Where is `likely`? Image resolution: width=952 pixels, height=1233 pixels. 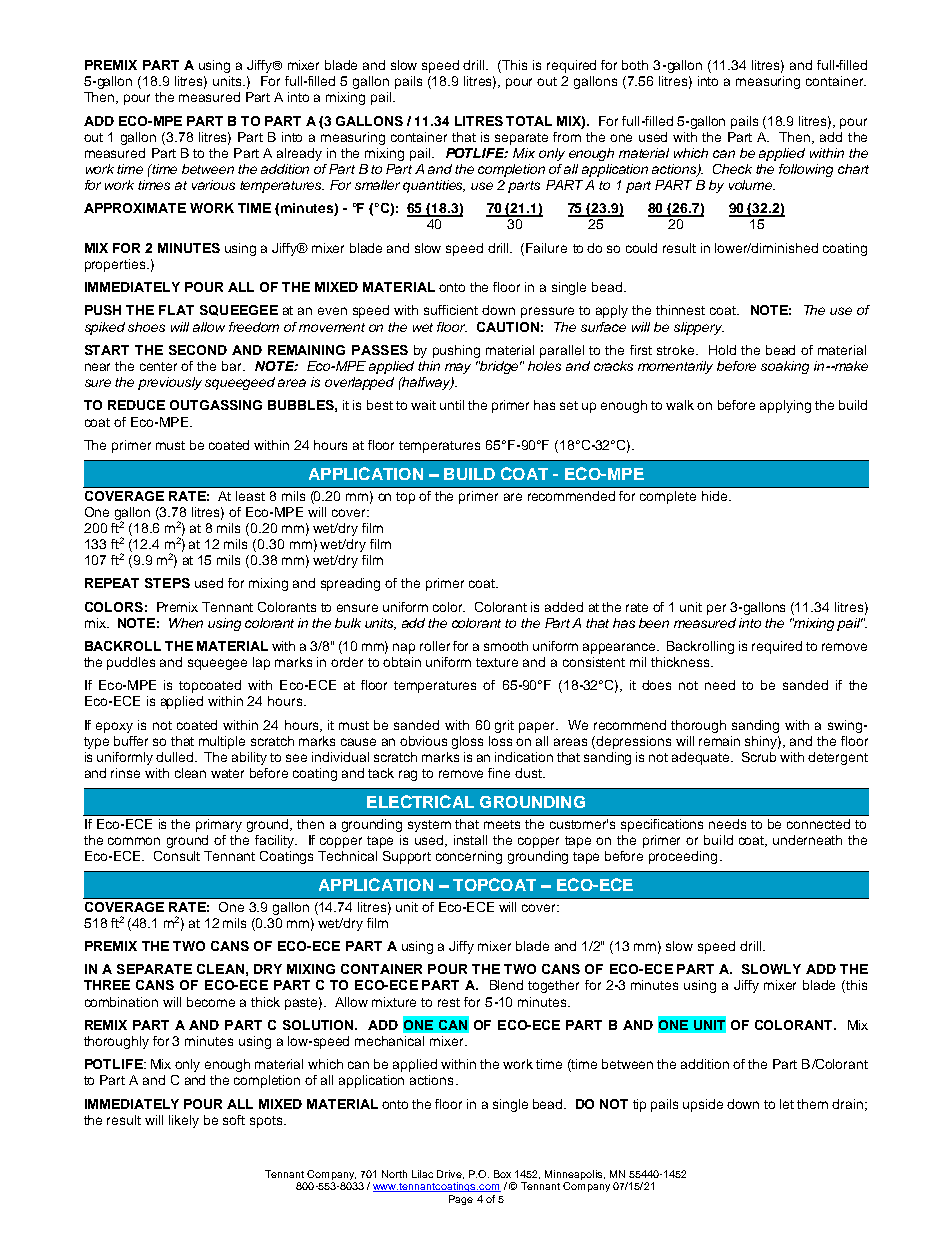
likely is located at coordinates (184, 1121).
